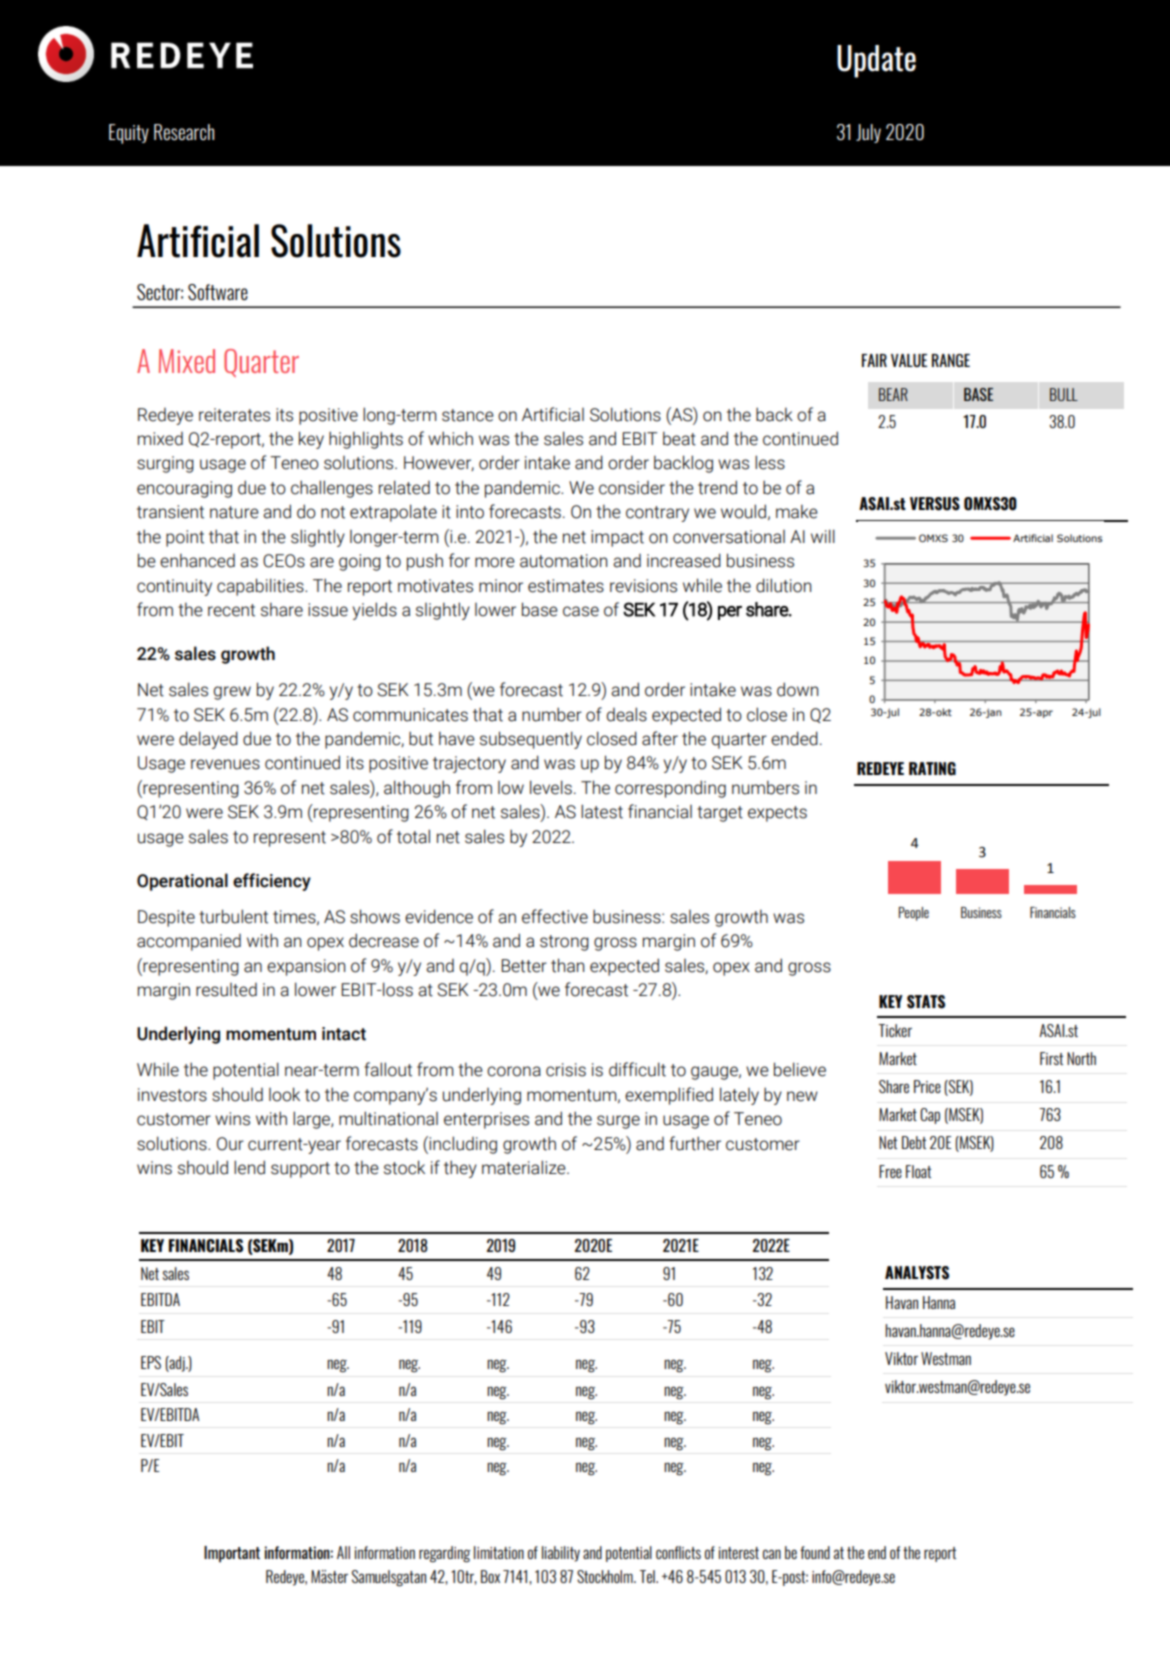  I want to click on Price, so click(927, 1086).
